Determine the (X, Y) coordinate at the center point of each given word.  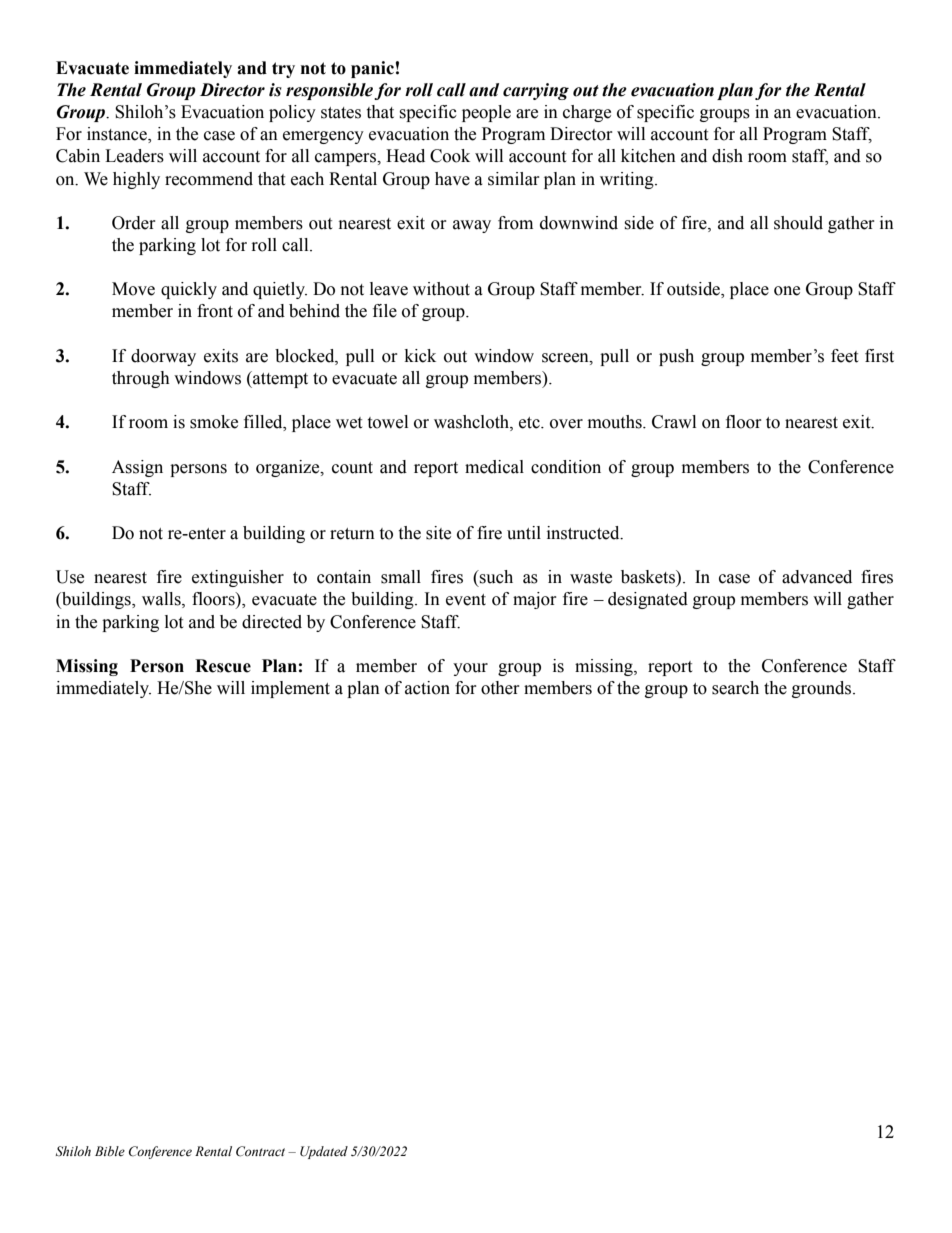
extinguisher (238, 578)
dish (727, 156)
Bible (110, 1151)
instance (118, 135)
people (486, 113)
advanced (817, 577)
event (466, 600)
